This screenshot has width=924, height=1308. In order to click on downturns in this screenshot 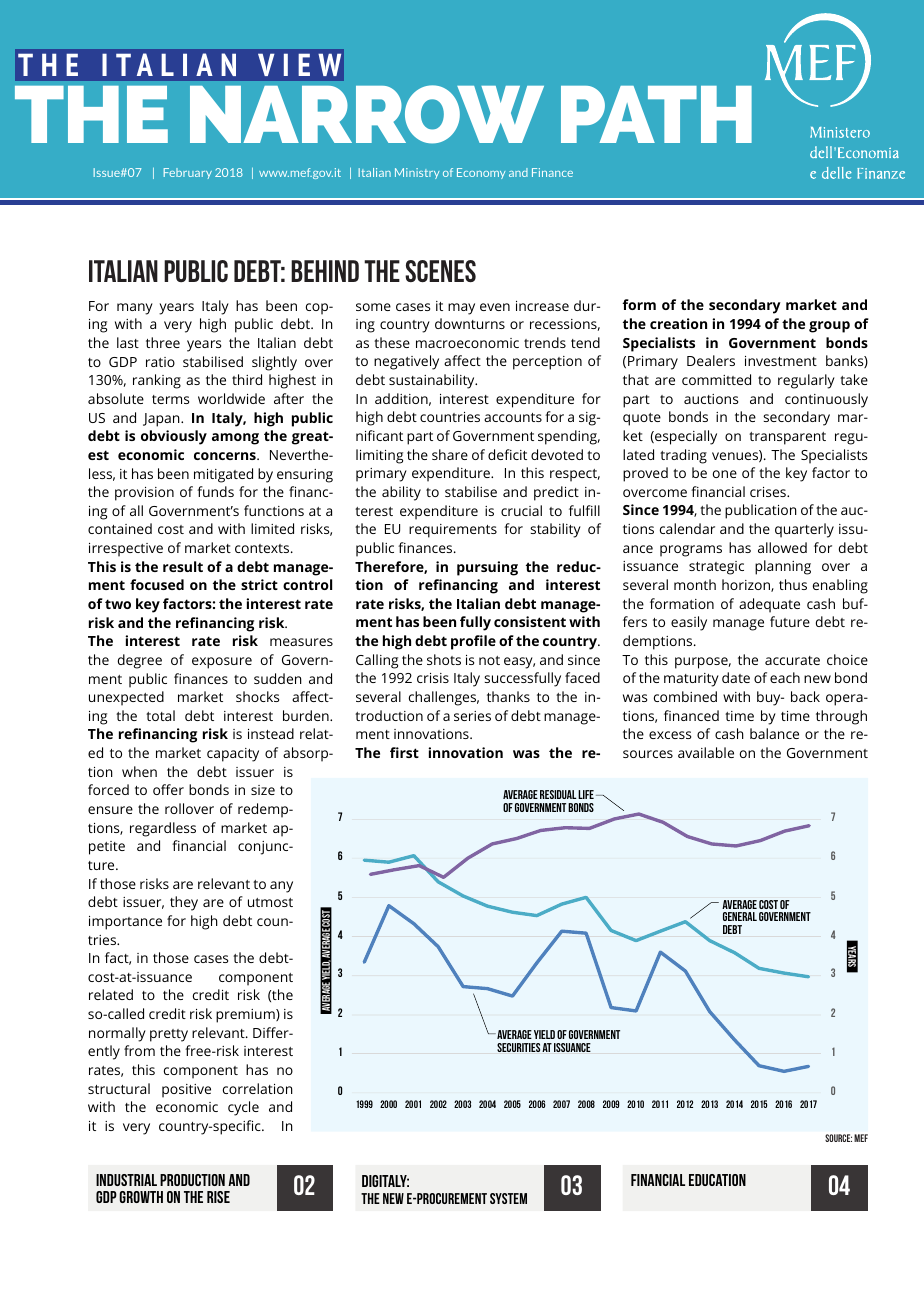, I will do `click(470, 323)`.
